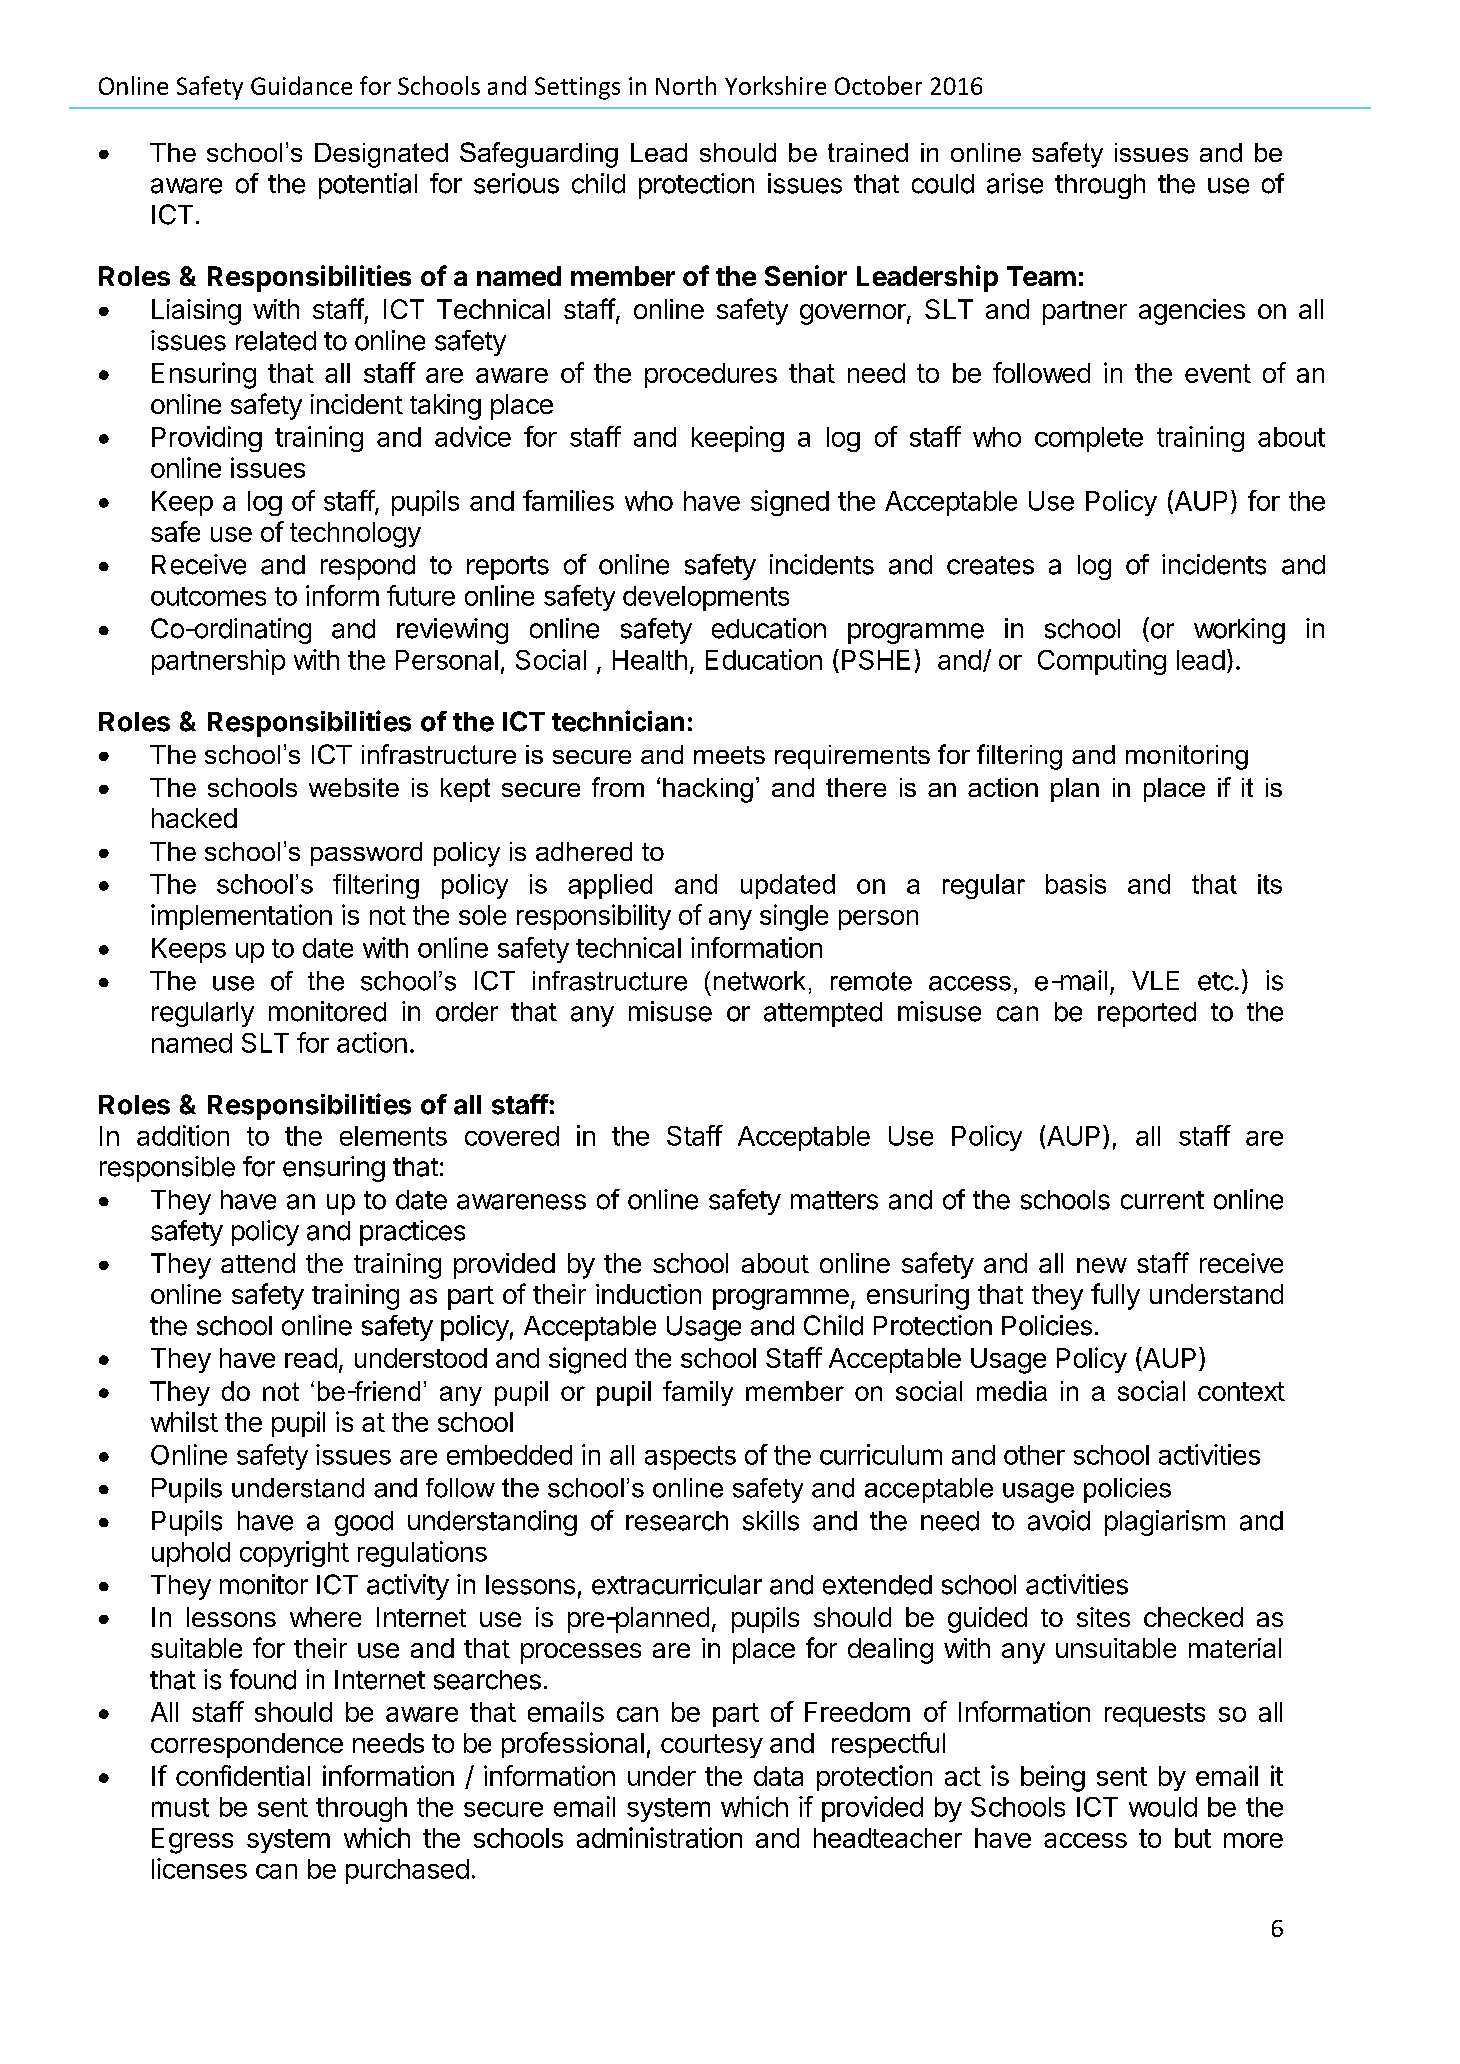 The height and width of the page is (2064, 1460). I want to click on VLE, so click(1155, 980).
